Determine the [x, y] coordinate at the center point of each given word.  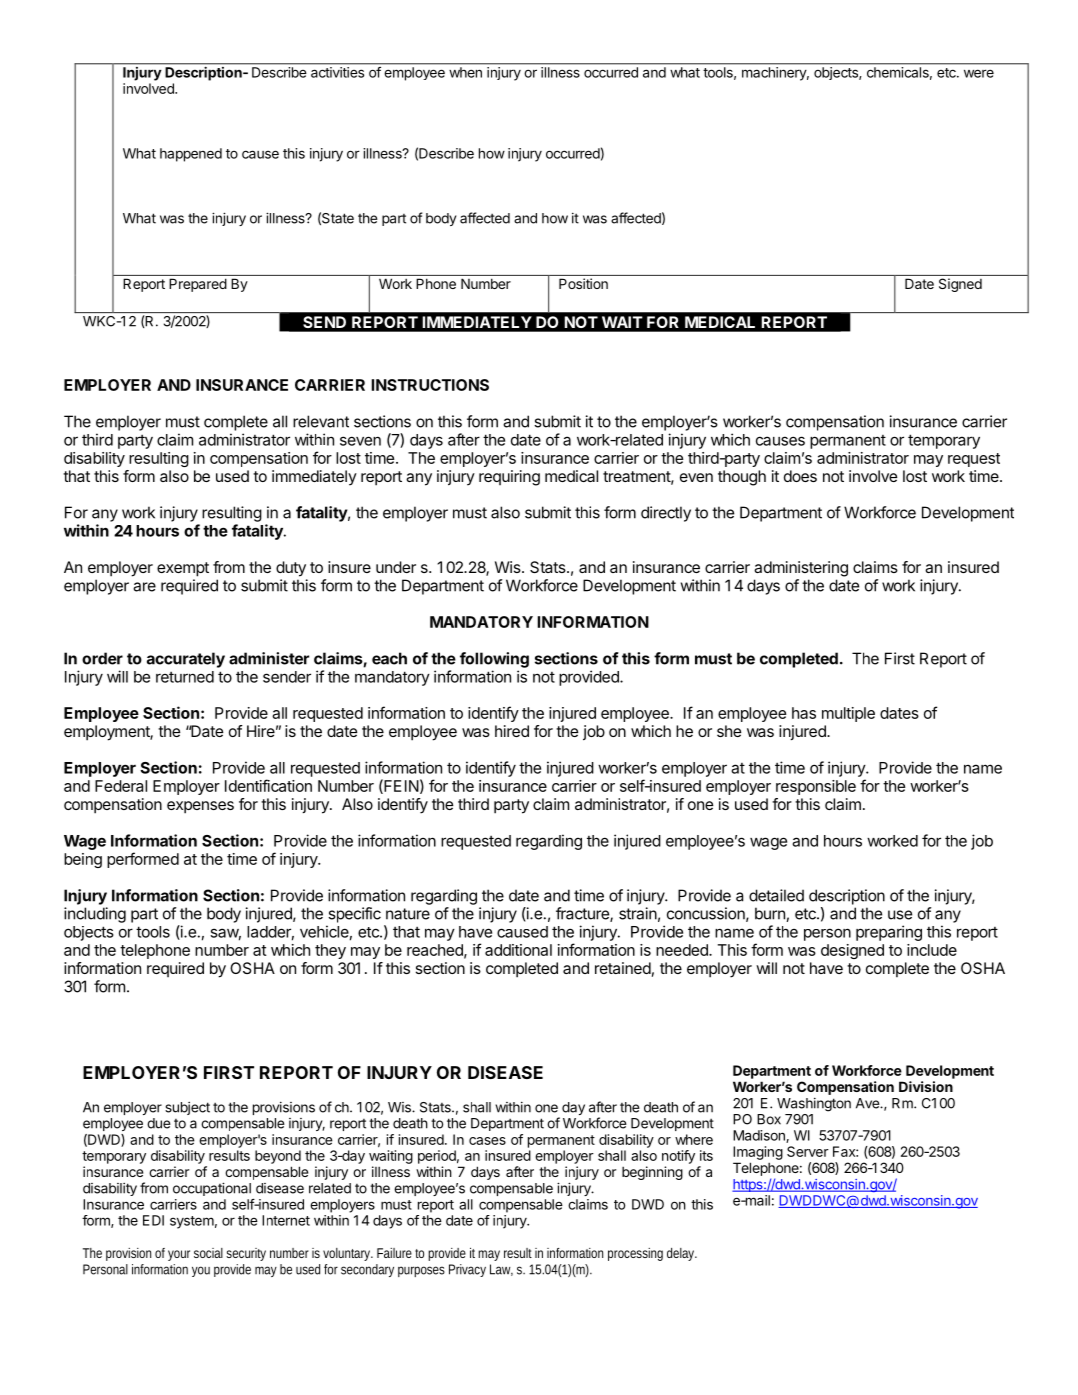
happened [191, 155]
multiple [848, 714]
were [979, 73]
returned [185, 677]
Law [501, 1270]
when [466, 72]
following [494, 660]
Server [808, 1151]
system [192, 1222]
